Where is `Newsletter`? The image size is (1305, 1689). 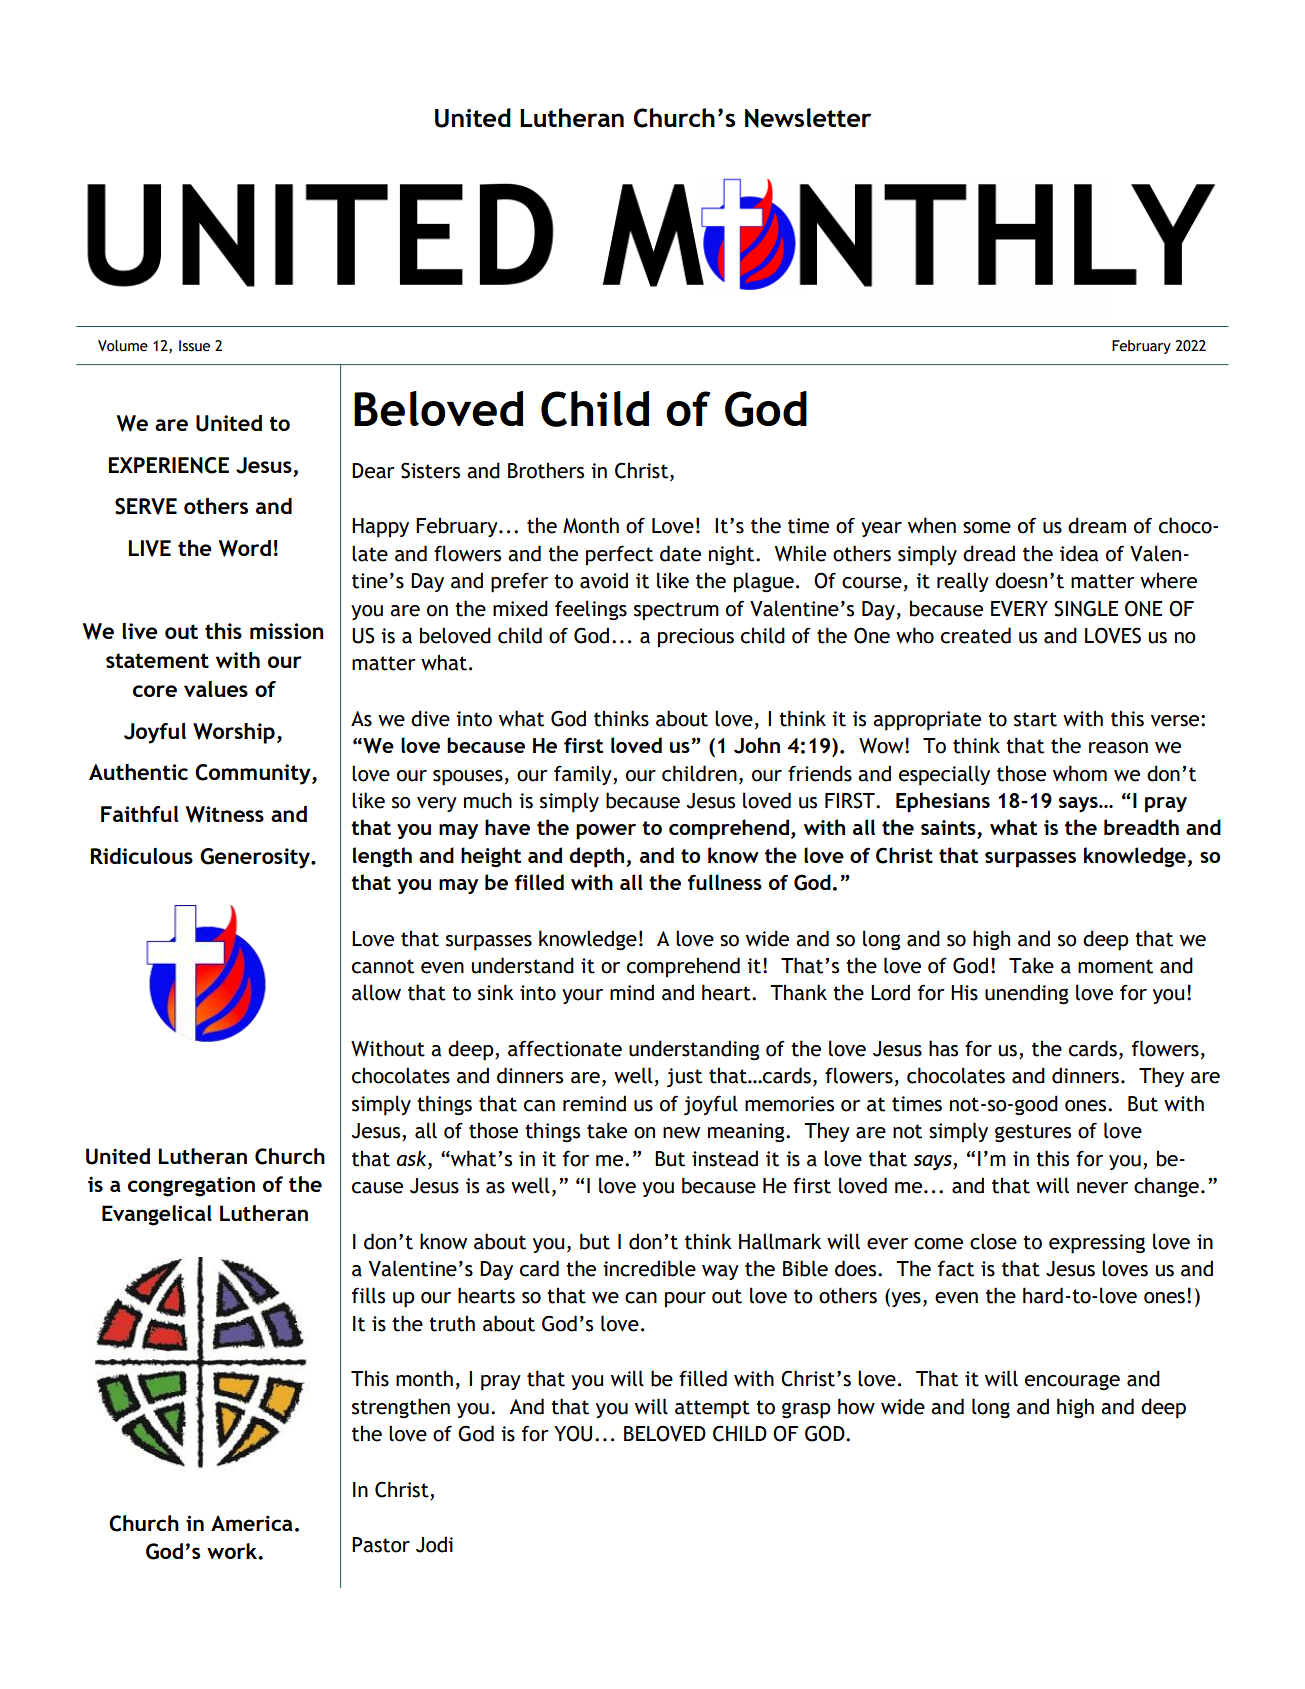
Newsletter is located at coordinates (808, 118).
